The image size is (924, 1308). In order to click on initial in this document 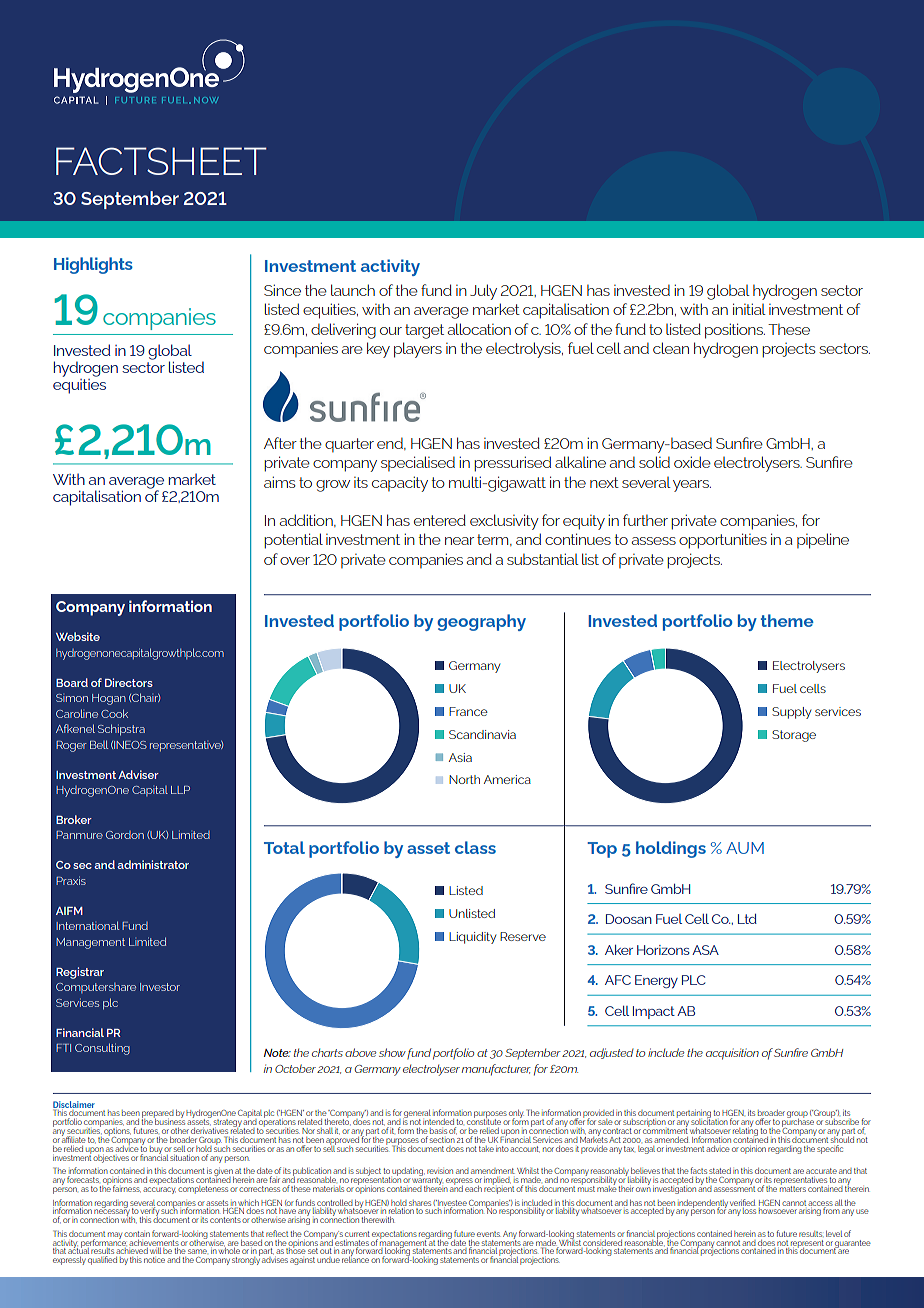, I will do `click(749, 309)`.
